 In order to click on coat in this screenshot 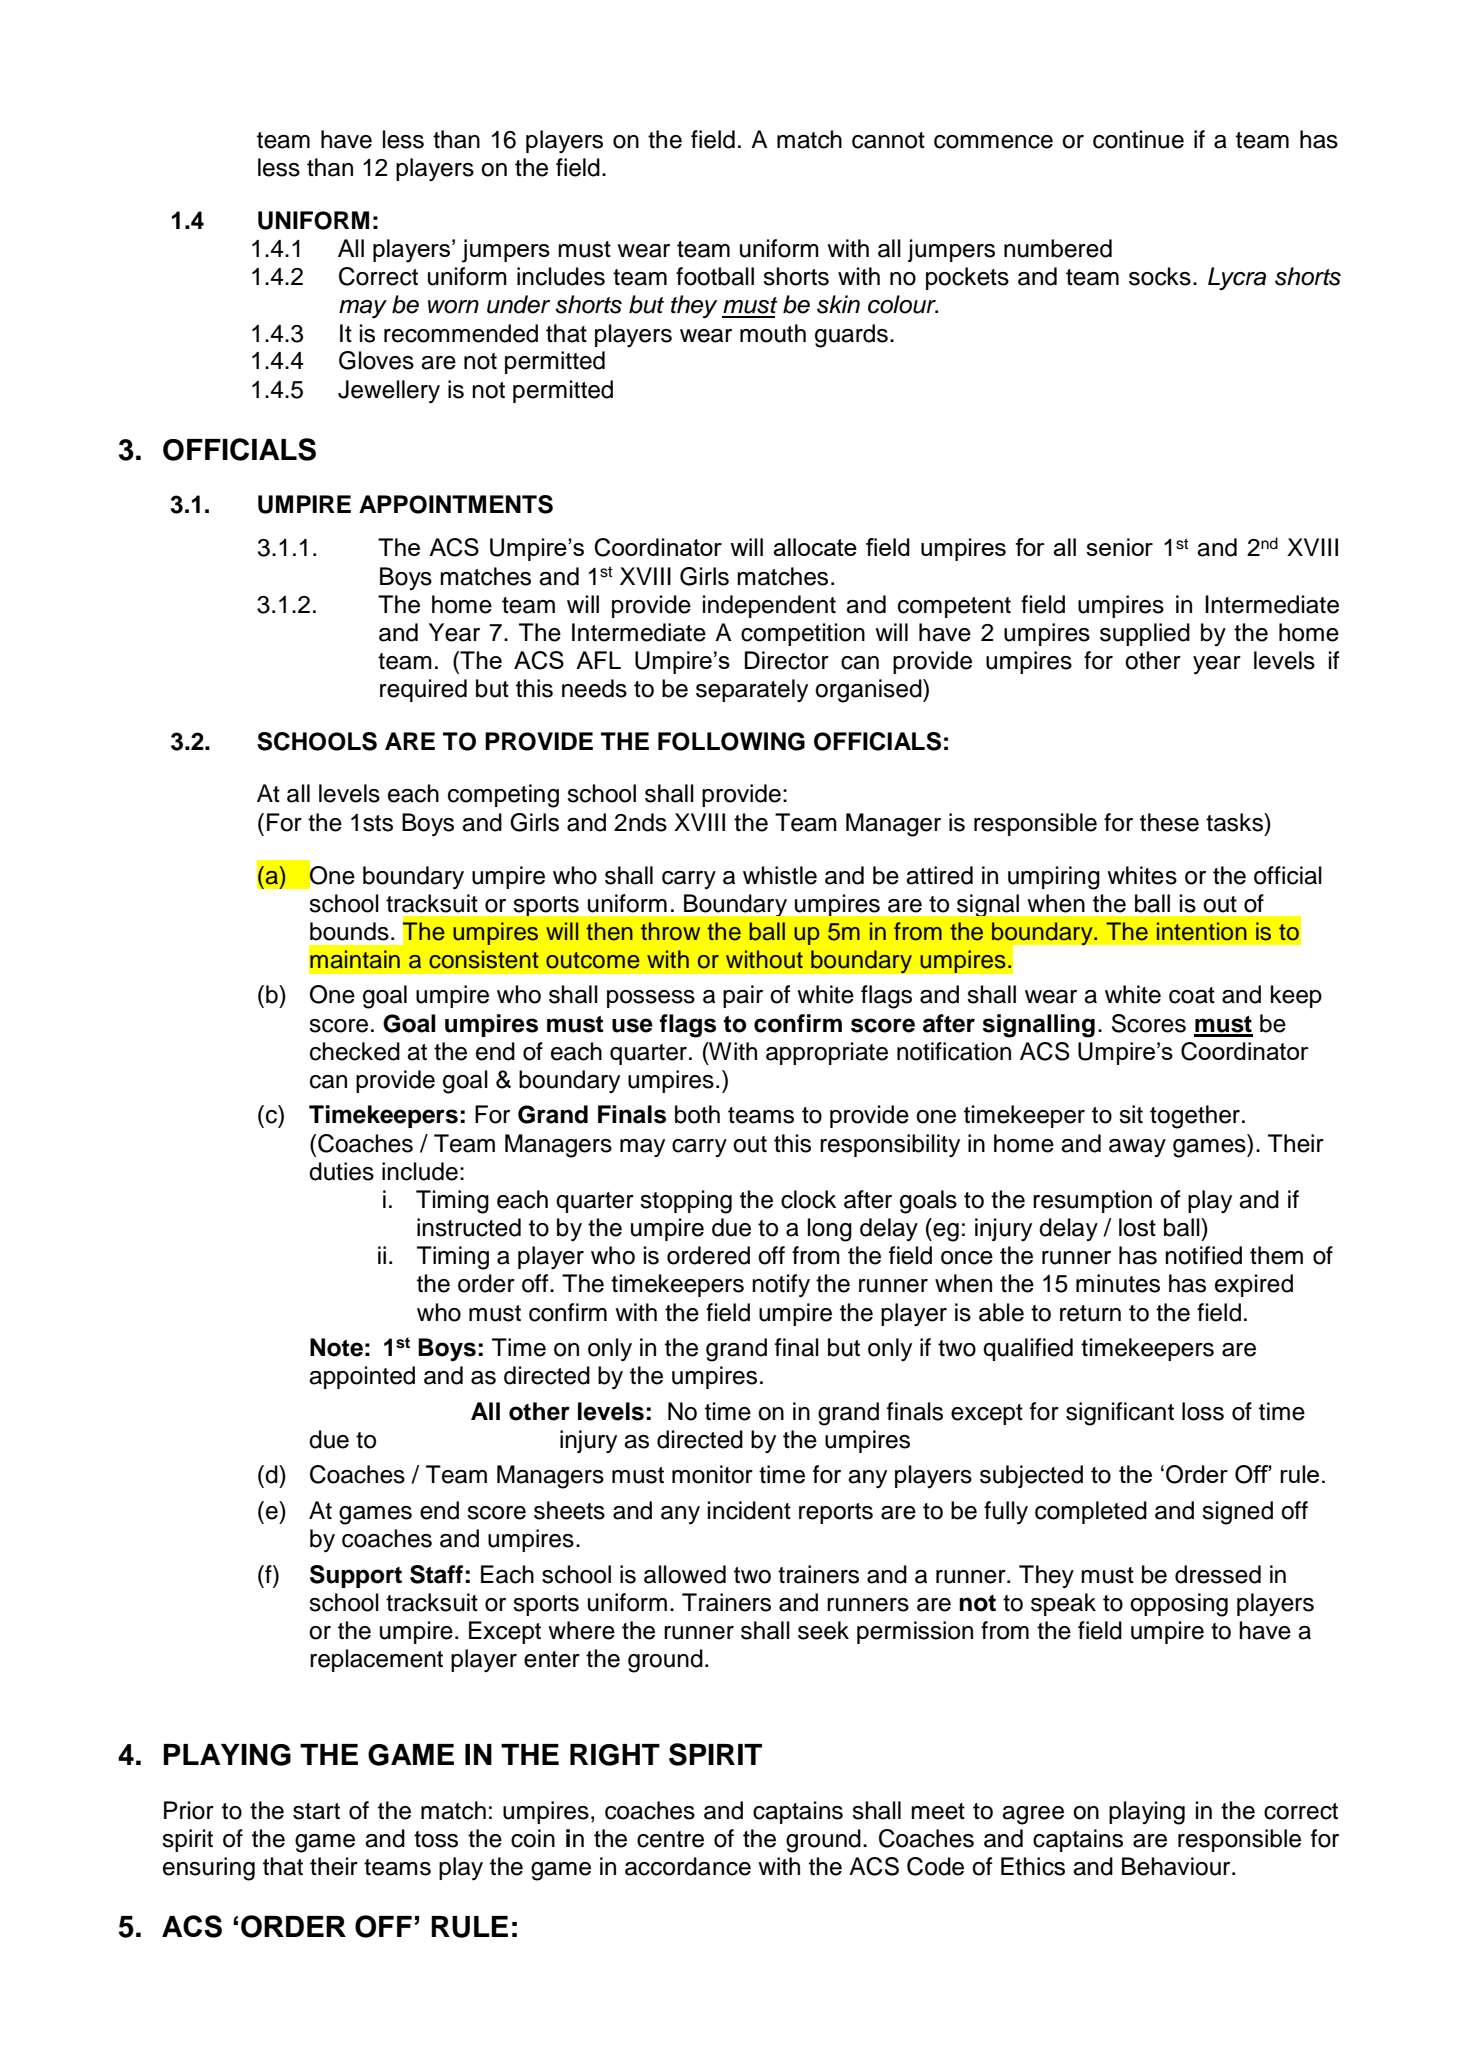, I will do `click(1192, 995)`.
